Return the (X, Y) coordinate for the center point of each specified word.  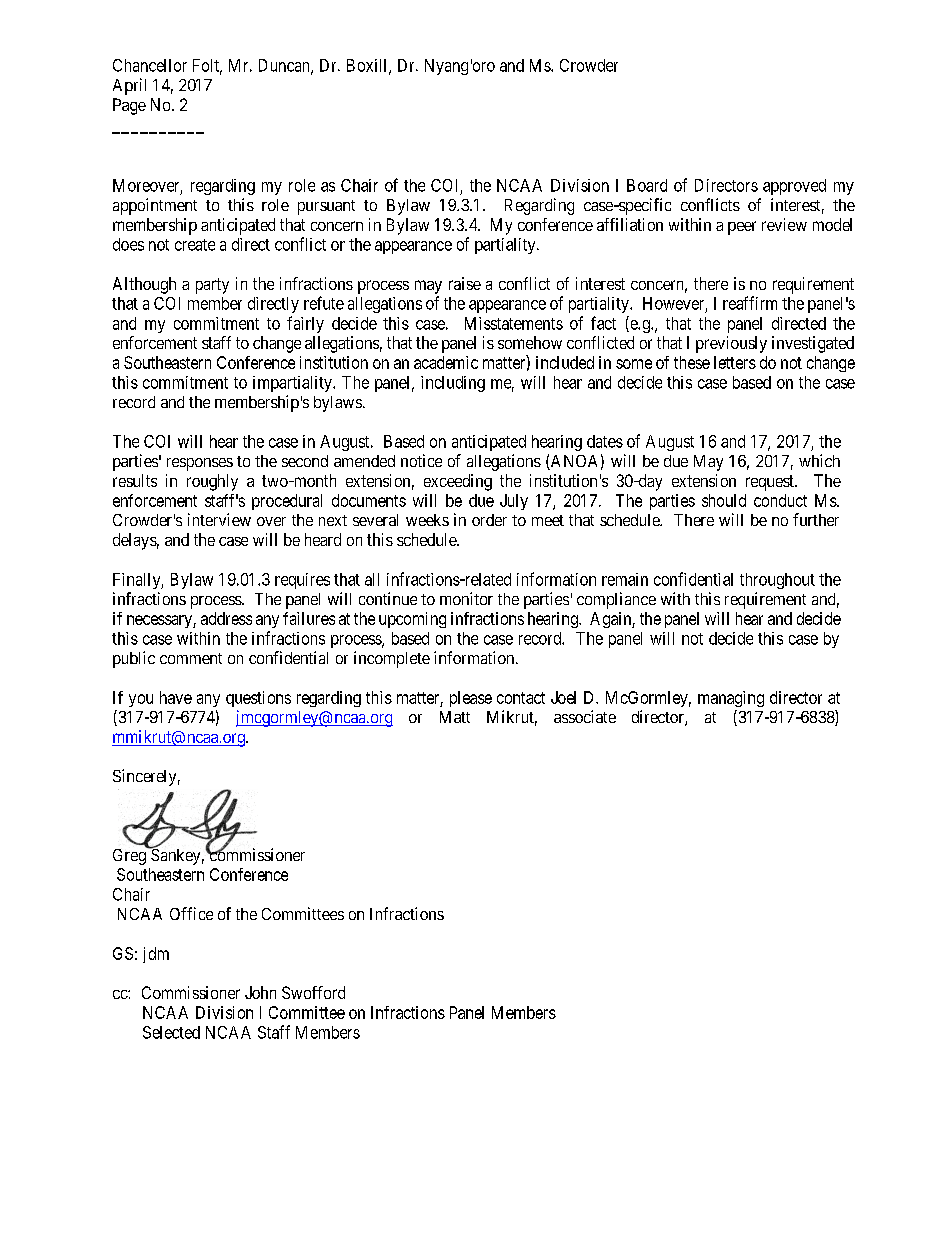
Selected (171, 1032)
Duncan (285, 66)
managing (731, 699)
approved (794, 187)
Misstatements (514, 323)
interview (219, 519)
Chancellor (150, 65)
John (260, 992)
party (212, 286)
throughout (777, 581)
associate (585, 716)
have (176, 697)
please (471, 699)
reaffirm (750, 303)
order (489, 520)
